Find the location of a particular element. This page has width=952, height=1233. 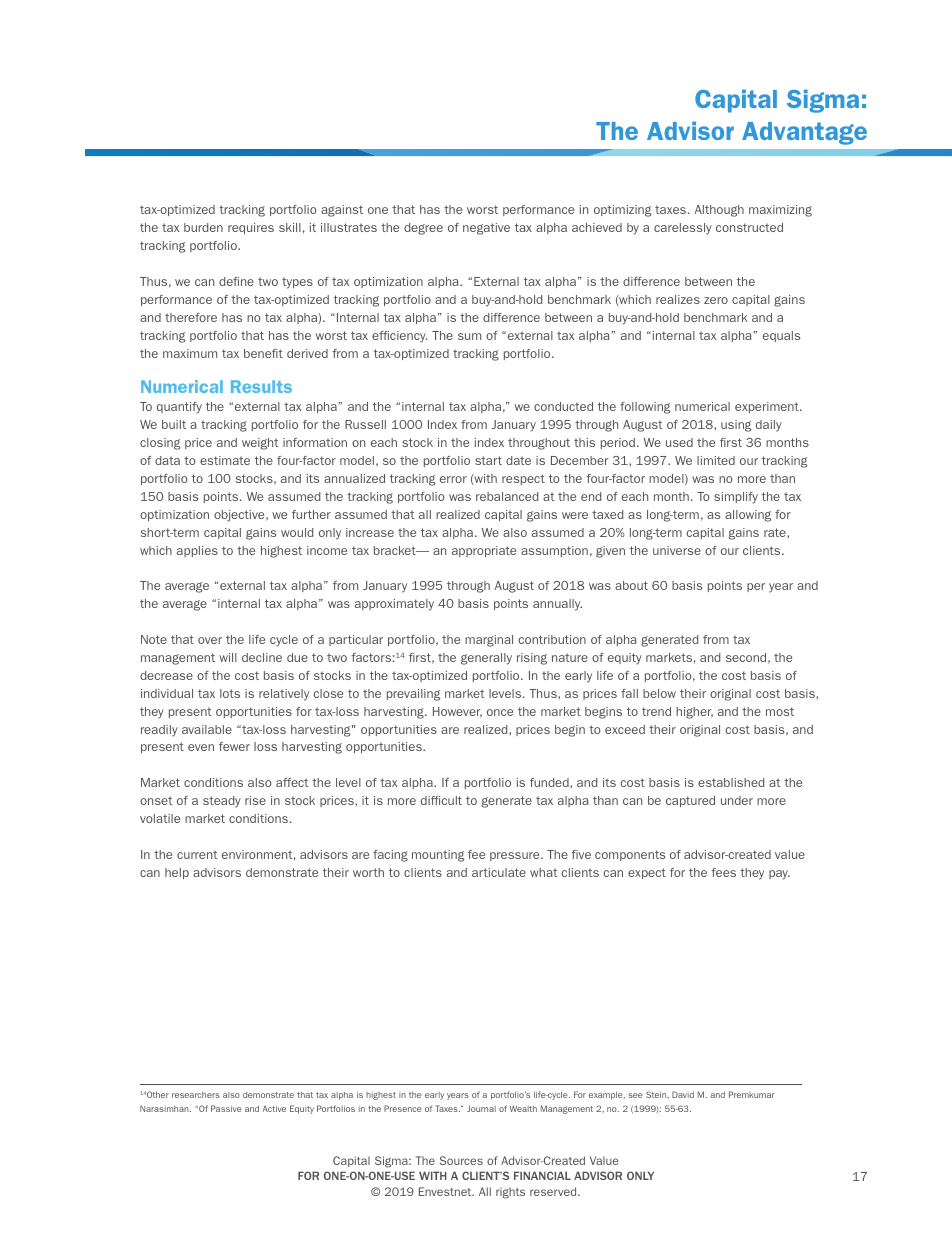

simplify is located at coordinates (736, 498).
